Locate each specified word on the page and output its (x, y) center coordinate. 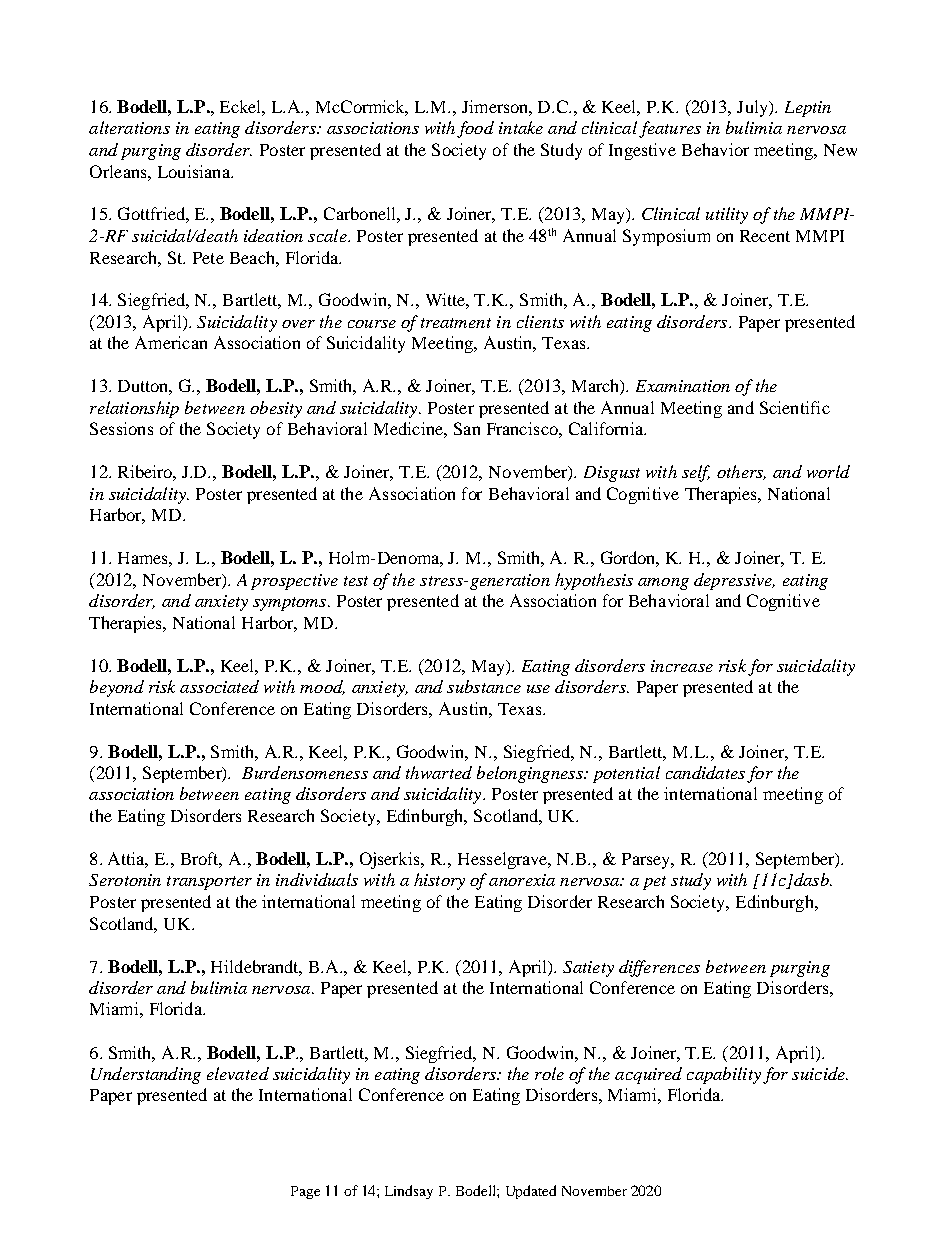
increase (682, 666)
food (475, 129)
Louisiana (195, 171)
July (753, 108)
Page (305, 1192)
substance (484, 686)
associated (219, 686)
